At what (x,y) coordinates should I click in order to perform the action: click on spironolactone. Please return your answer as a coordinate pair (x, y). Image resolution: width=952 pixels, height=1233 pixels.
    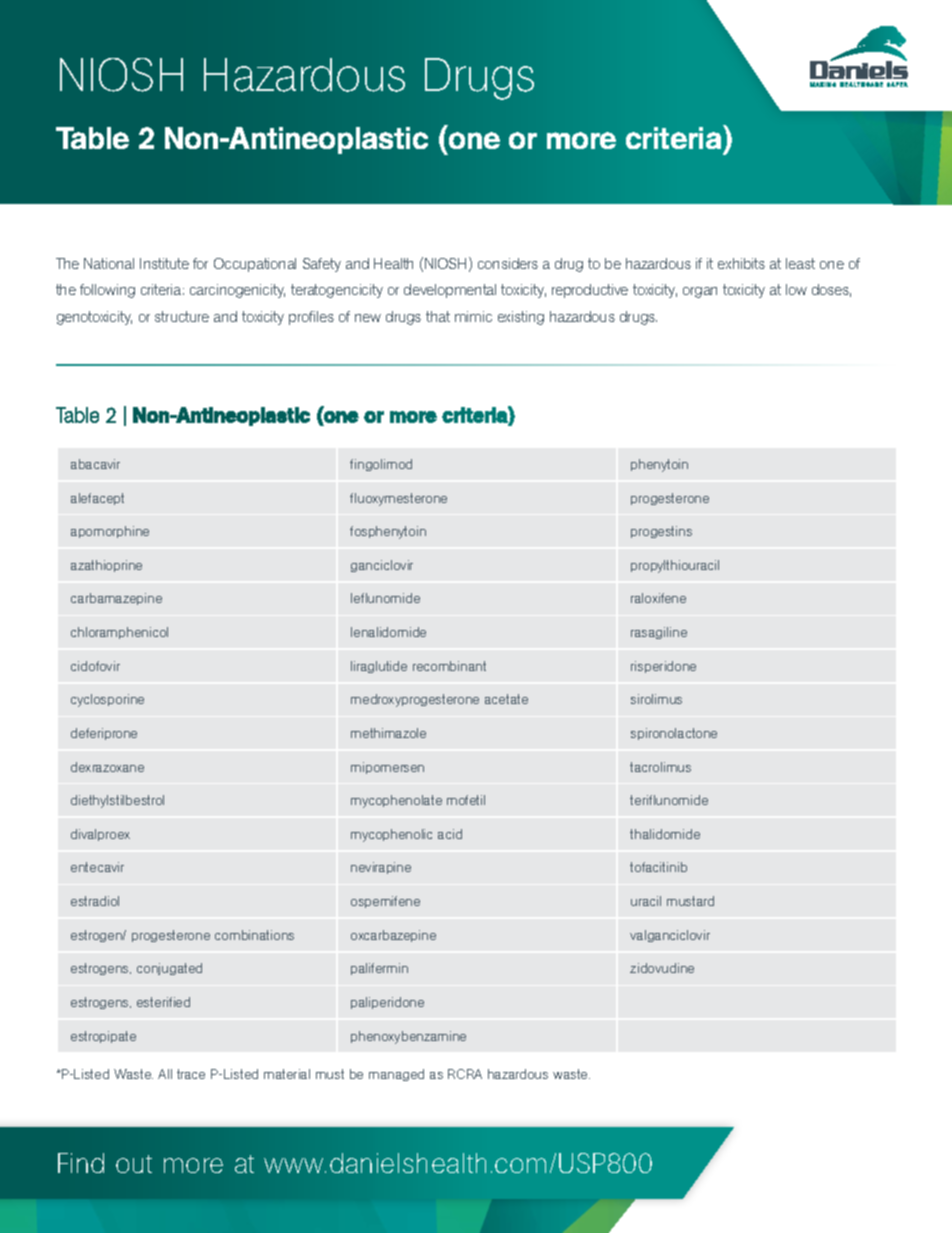
    Looking at the image, I should click on (674, 734).
